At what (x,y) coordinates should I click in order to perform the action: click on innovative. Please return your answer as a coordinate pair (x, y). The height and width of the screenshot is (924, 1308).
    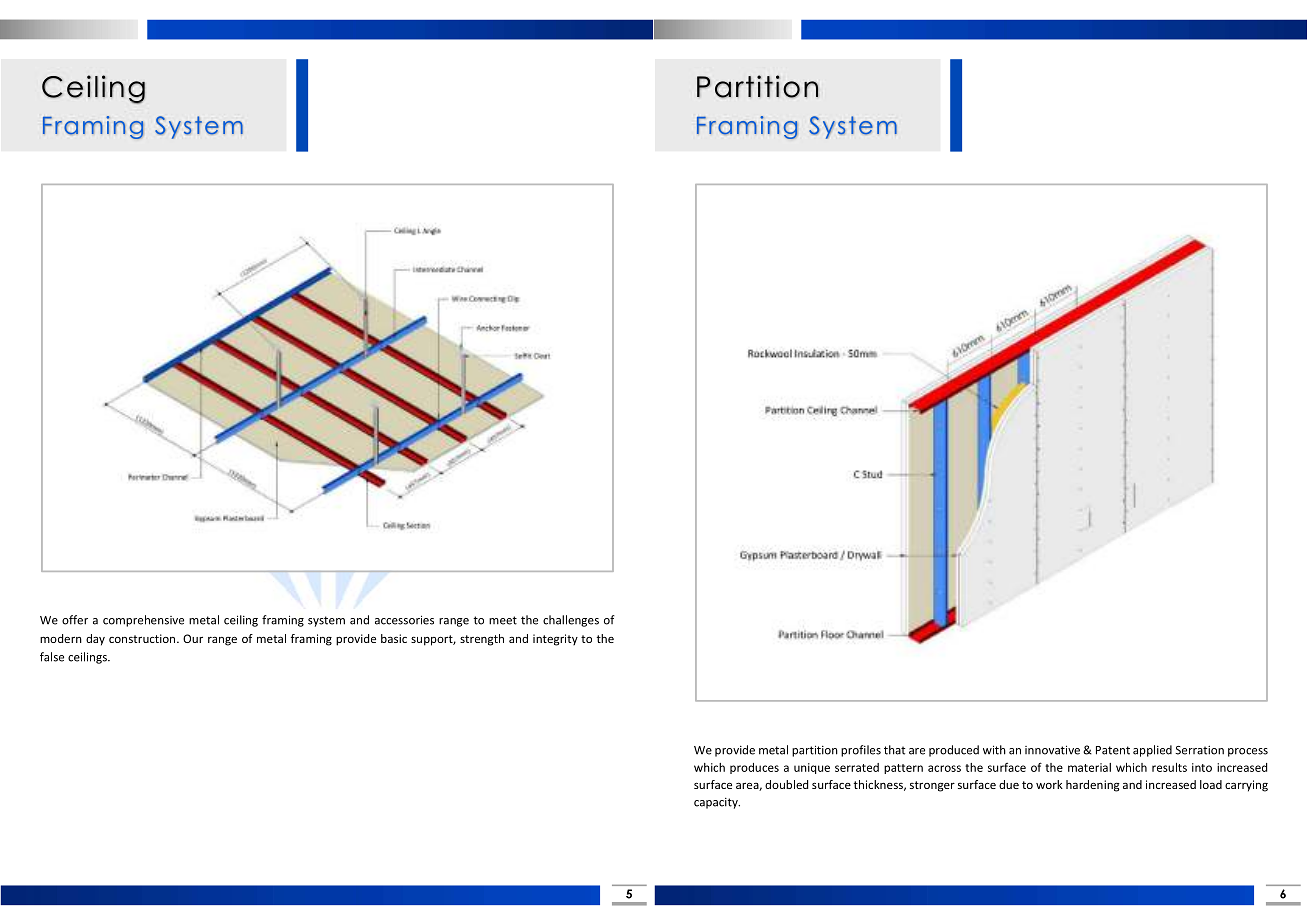
    Looking at the image, I should click on (1052, 750).
